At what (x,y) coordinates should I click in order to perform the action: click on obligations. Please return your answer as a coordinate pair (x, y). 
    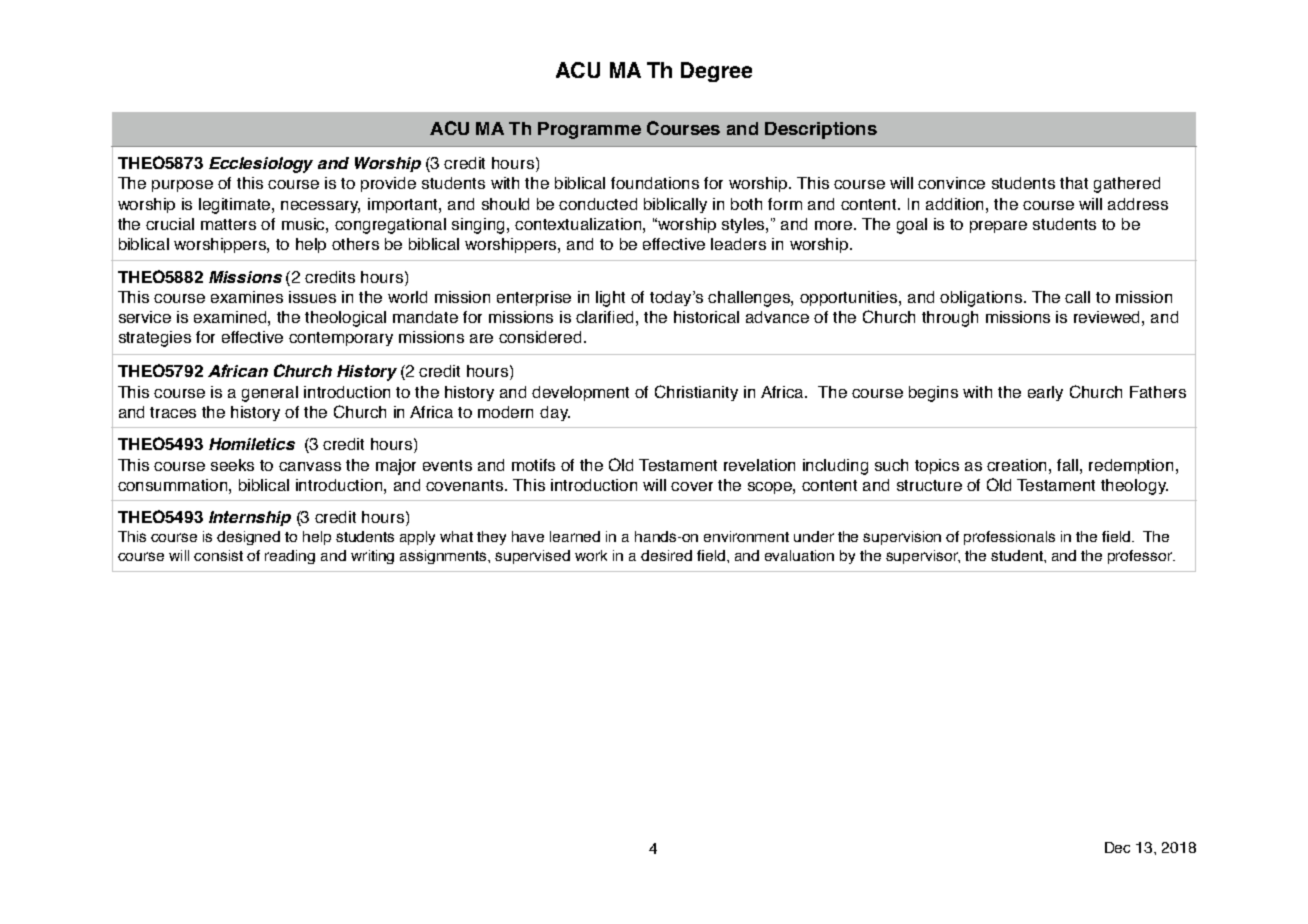
    Looking at the image, I should click on (982, 299).
